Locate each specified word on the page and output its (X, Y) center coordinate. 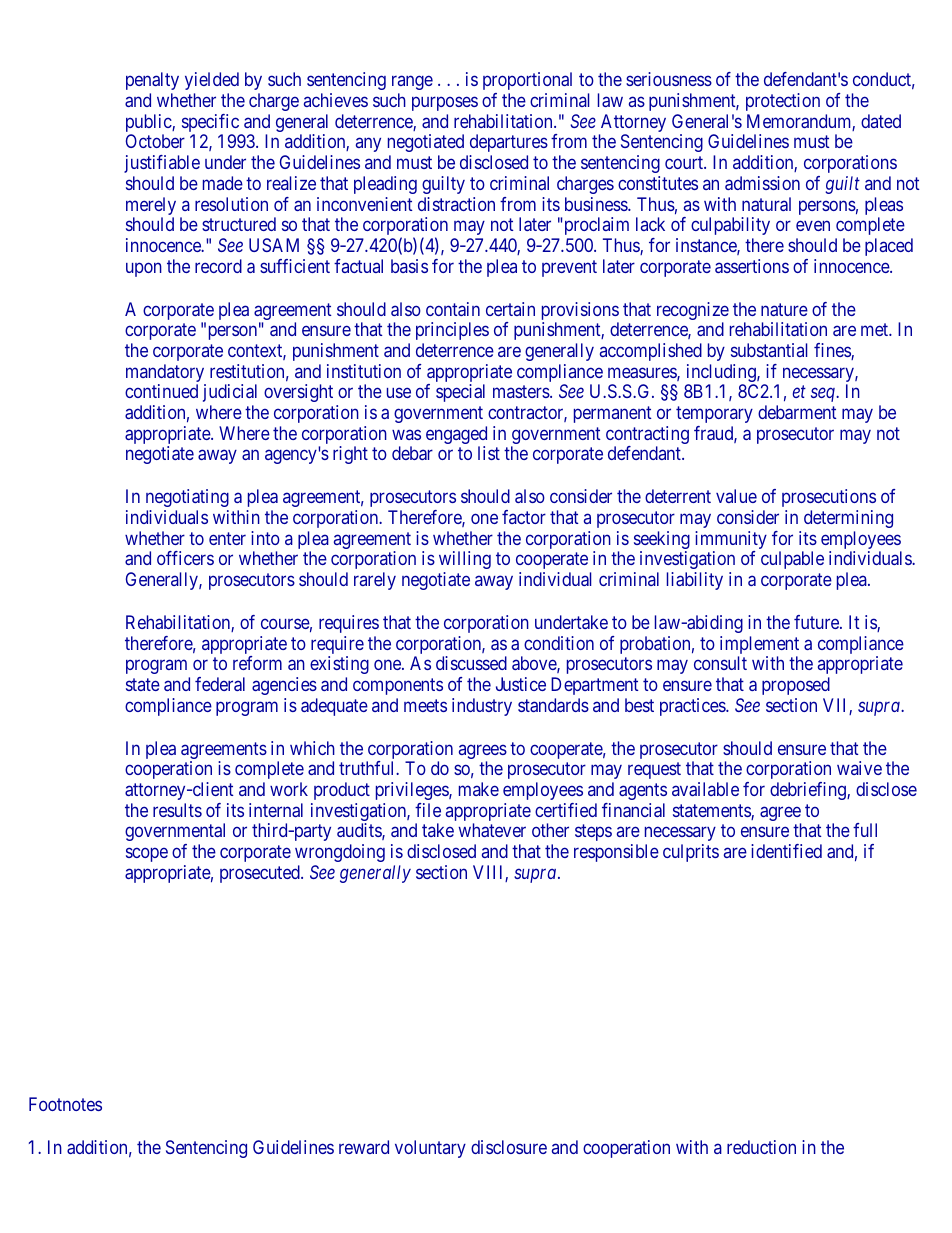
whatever (492, 830)
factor (524, 517)
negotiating (187, 498)
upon (144, 269)
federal (220, 684)
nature (784, 309)
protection (783, 102)
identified (786, 851)
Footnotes (65, 1104)
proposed (796, 686)
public (149, 124)
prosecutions (829, 498)
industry (482, 707)
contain (453, 309)
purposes (445, 103)
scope (147, 854)
